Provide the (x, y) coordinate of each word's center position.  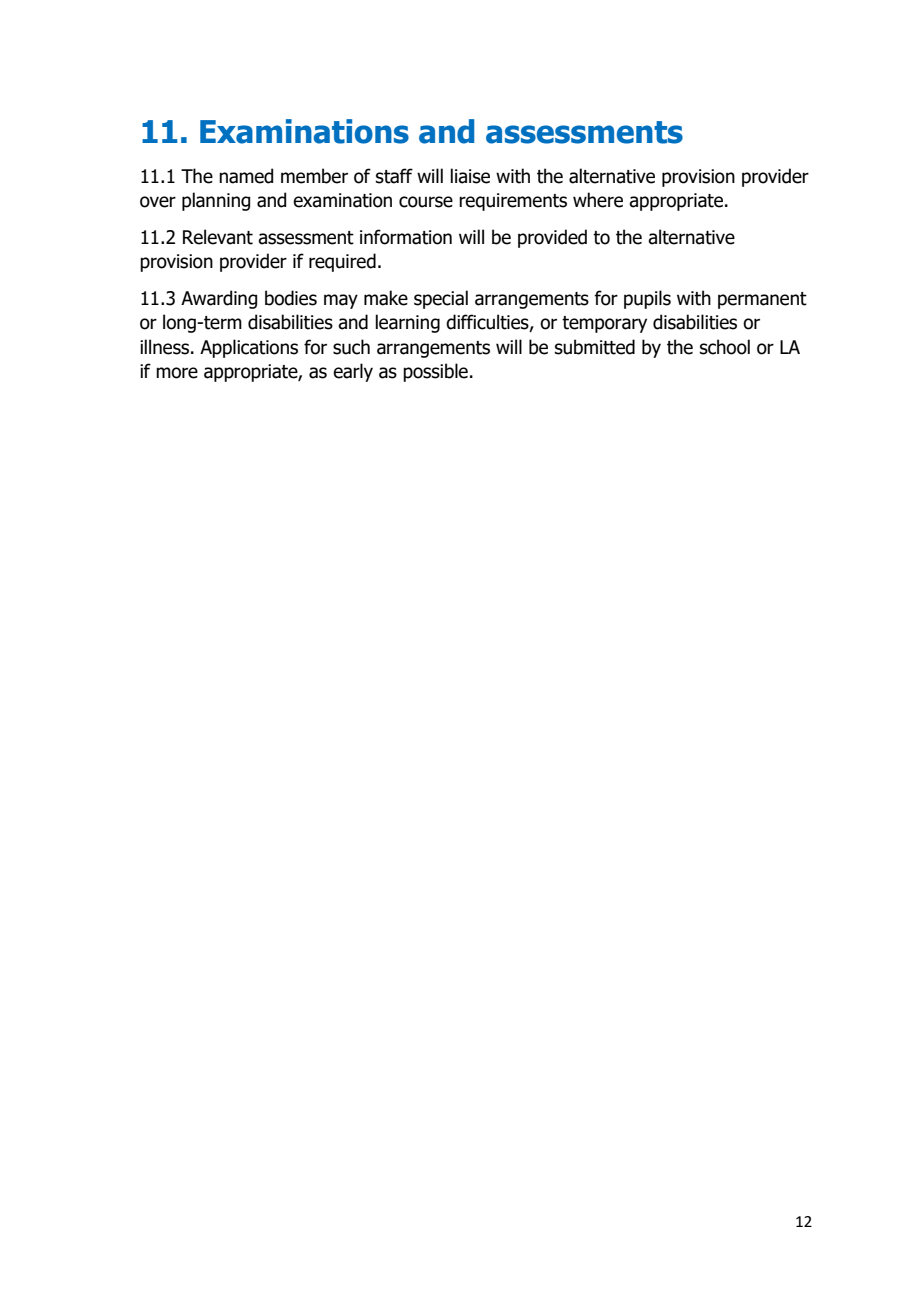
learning (407, 323)
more (177, 373)
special (441, 299)
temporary (604, 324)
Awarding (219, 299)
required (342, 262)
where (598, 200)
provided (552, 238)
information (406, 237)
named (246, 176)
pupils (647, 299)
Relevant (218, 237)
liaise (470, 176)
